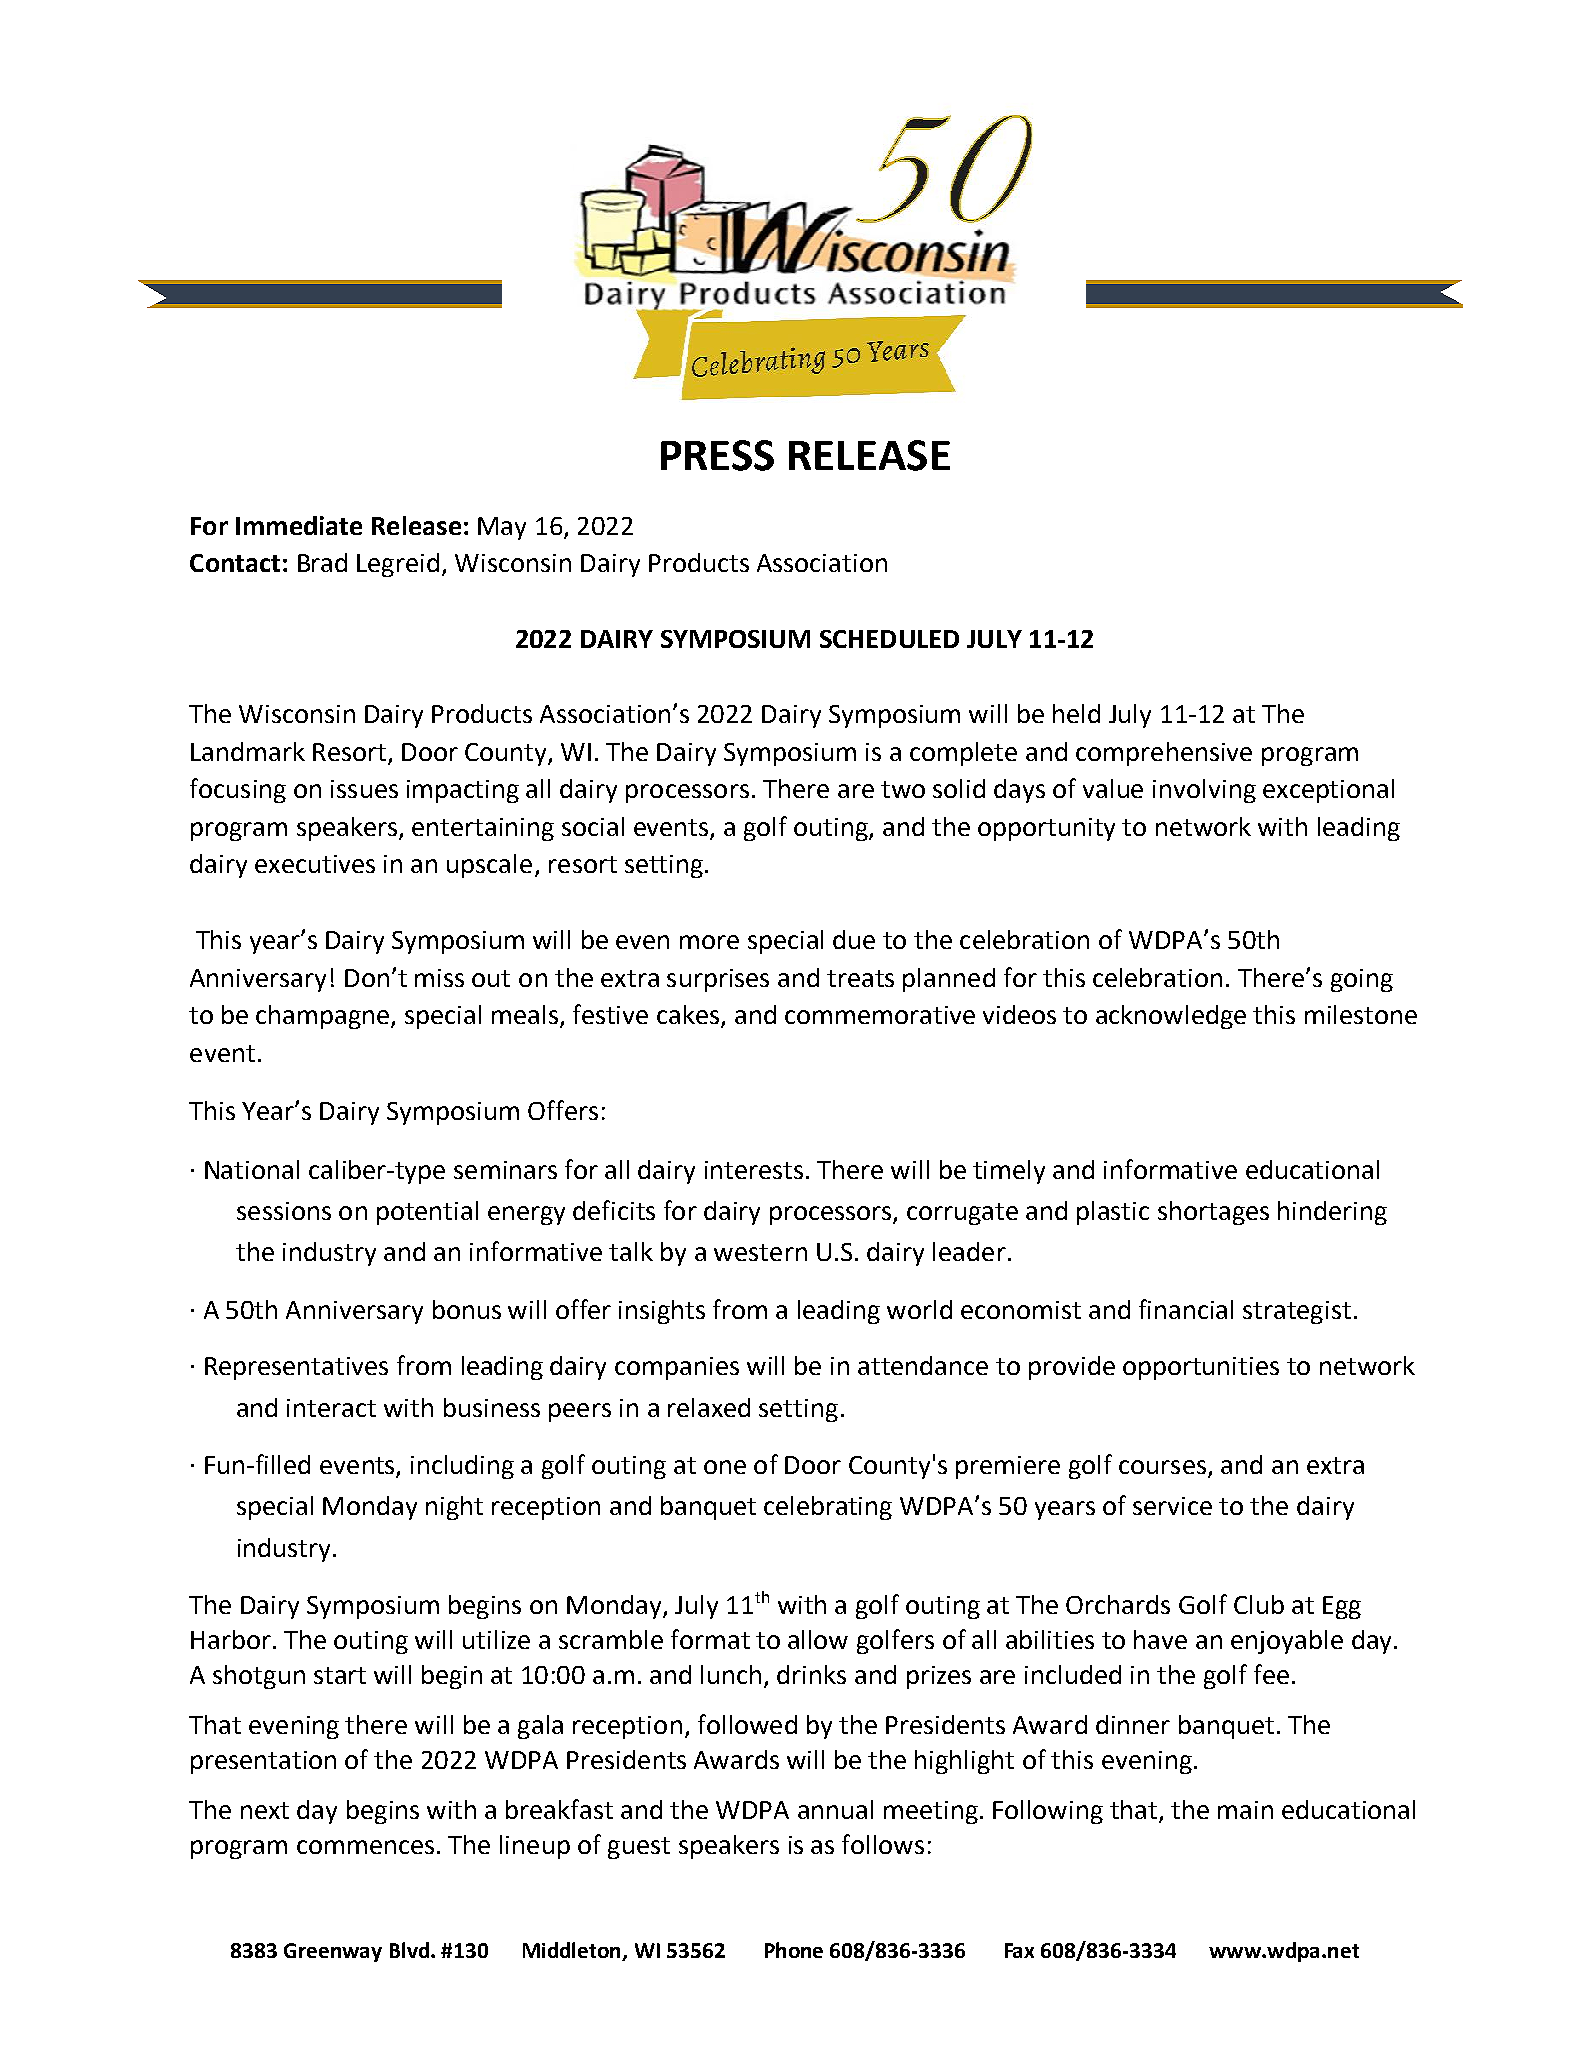 Image resolution: width=1590 pixels, height=2057 pixels. What do you see at coordinates (1076, 713) in the image?
I see `held` at bounding box center [1076, 713].
